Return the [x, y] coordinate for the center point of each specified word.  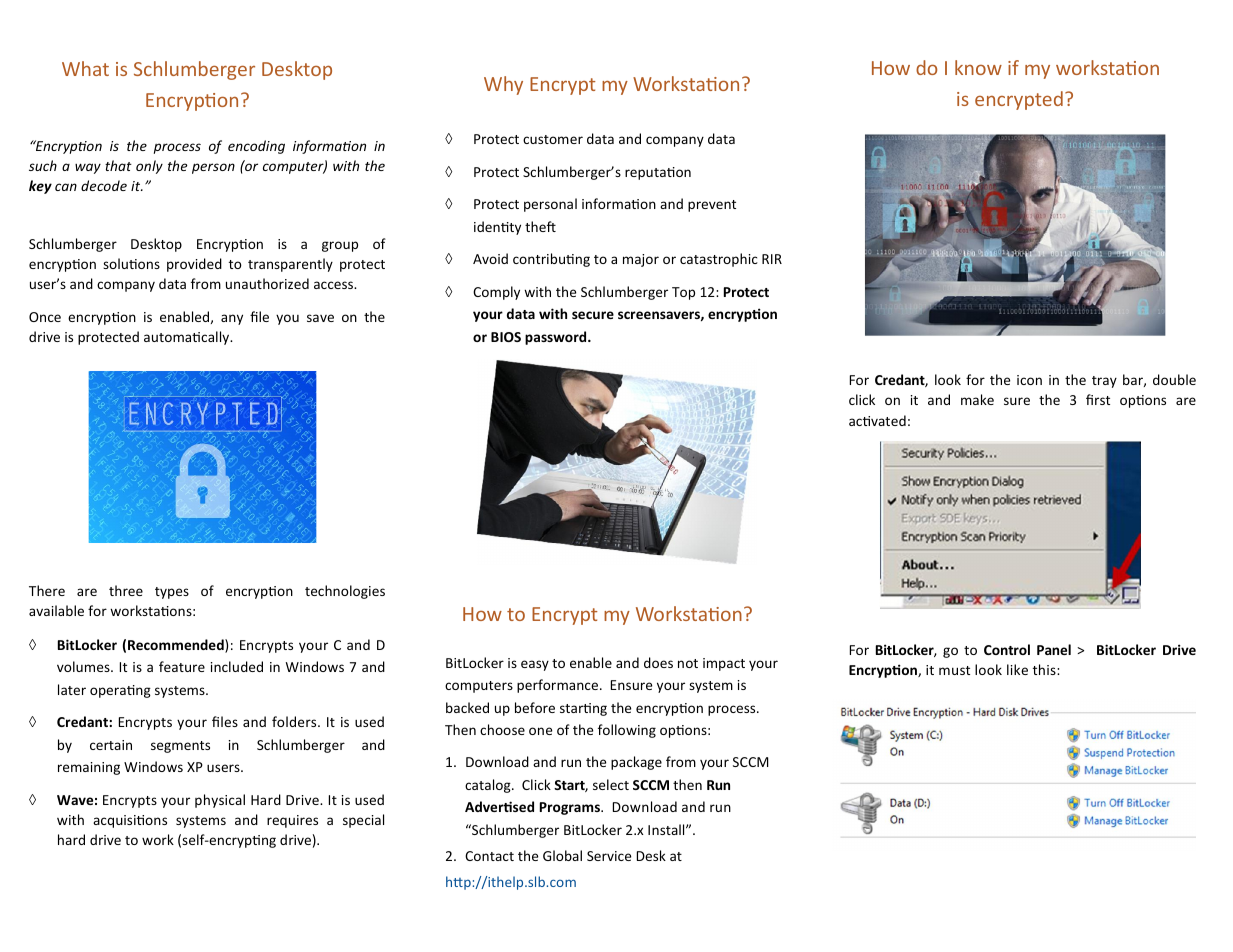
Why [503, 85]
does [658, 662]
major [641, 260]
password [557, 338]
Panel [1054, 649]
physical [220, 801]
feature [182, 666]
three [126, 590]
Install [667, 829]
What [85, 68]
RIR [772, 259]
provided [194, 265]
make [977, 399]
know [978, 67]
